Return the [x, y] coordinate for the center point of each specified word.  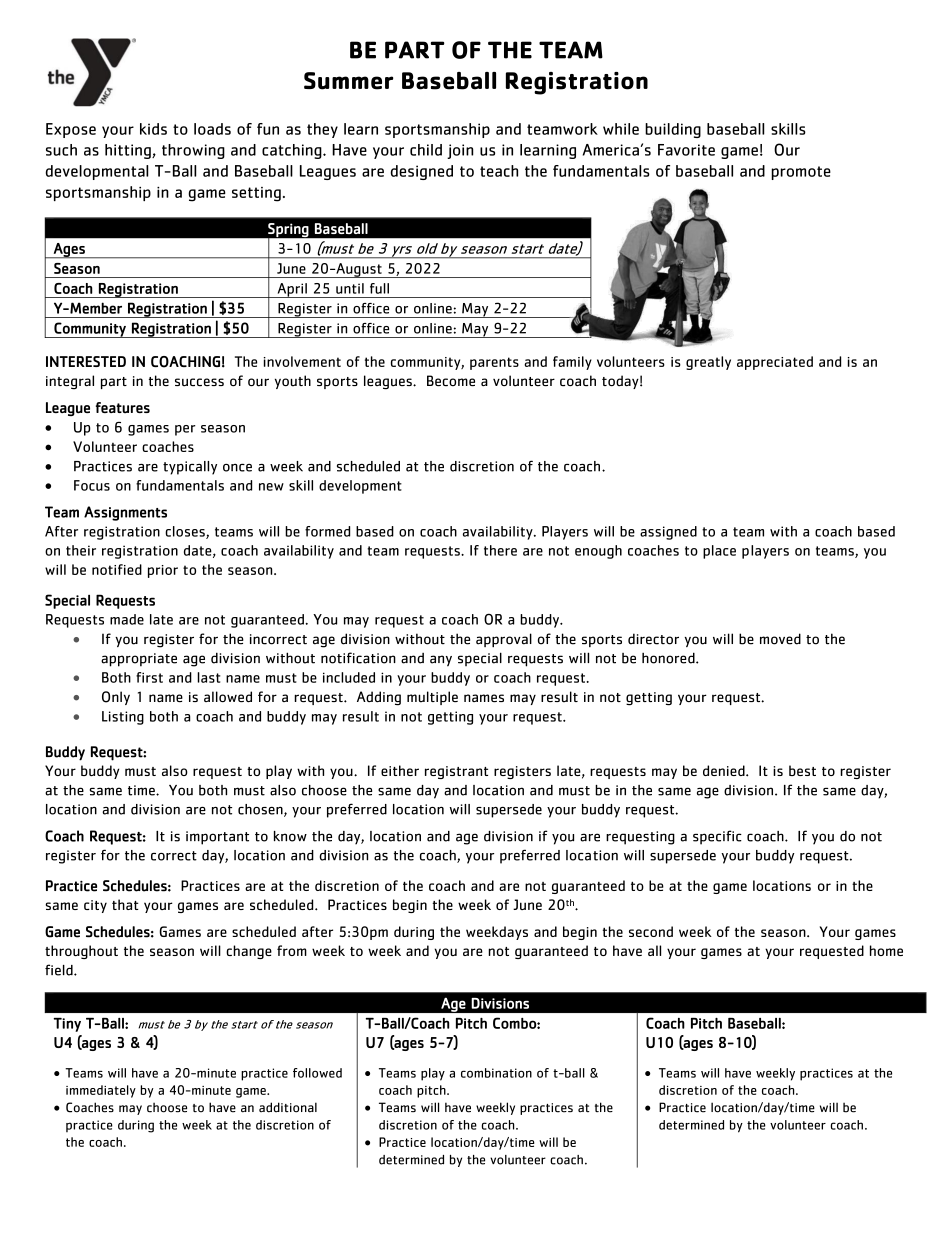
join [460, 151]
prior [163, 571]
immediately [101, 1091]
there [500, 550]
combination [496, 1073]
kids [153, 129]
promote [801, 173]
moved [780, 639]
